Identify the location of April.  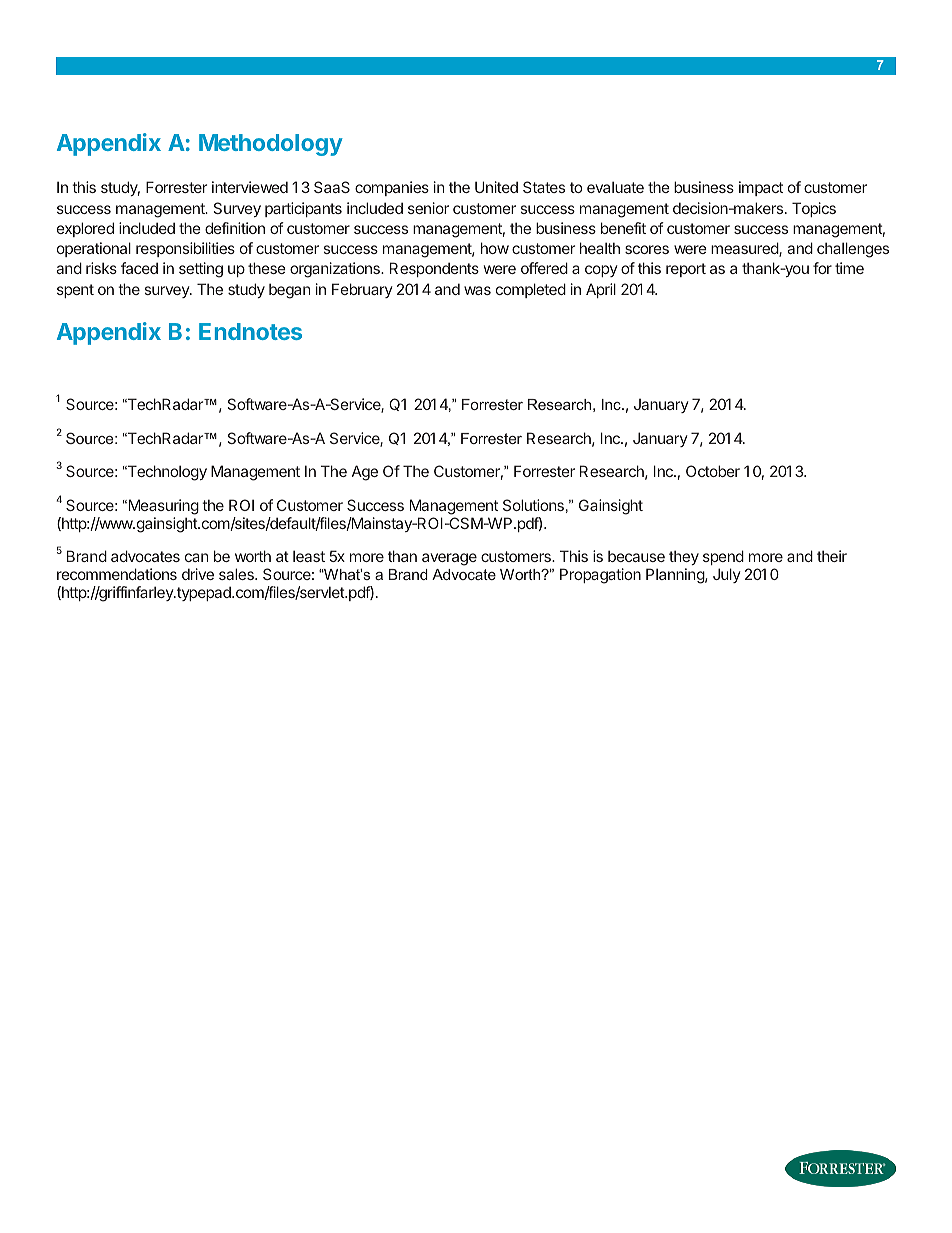
(601, 290).
